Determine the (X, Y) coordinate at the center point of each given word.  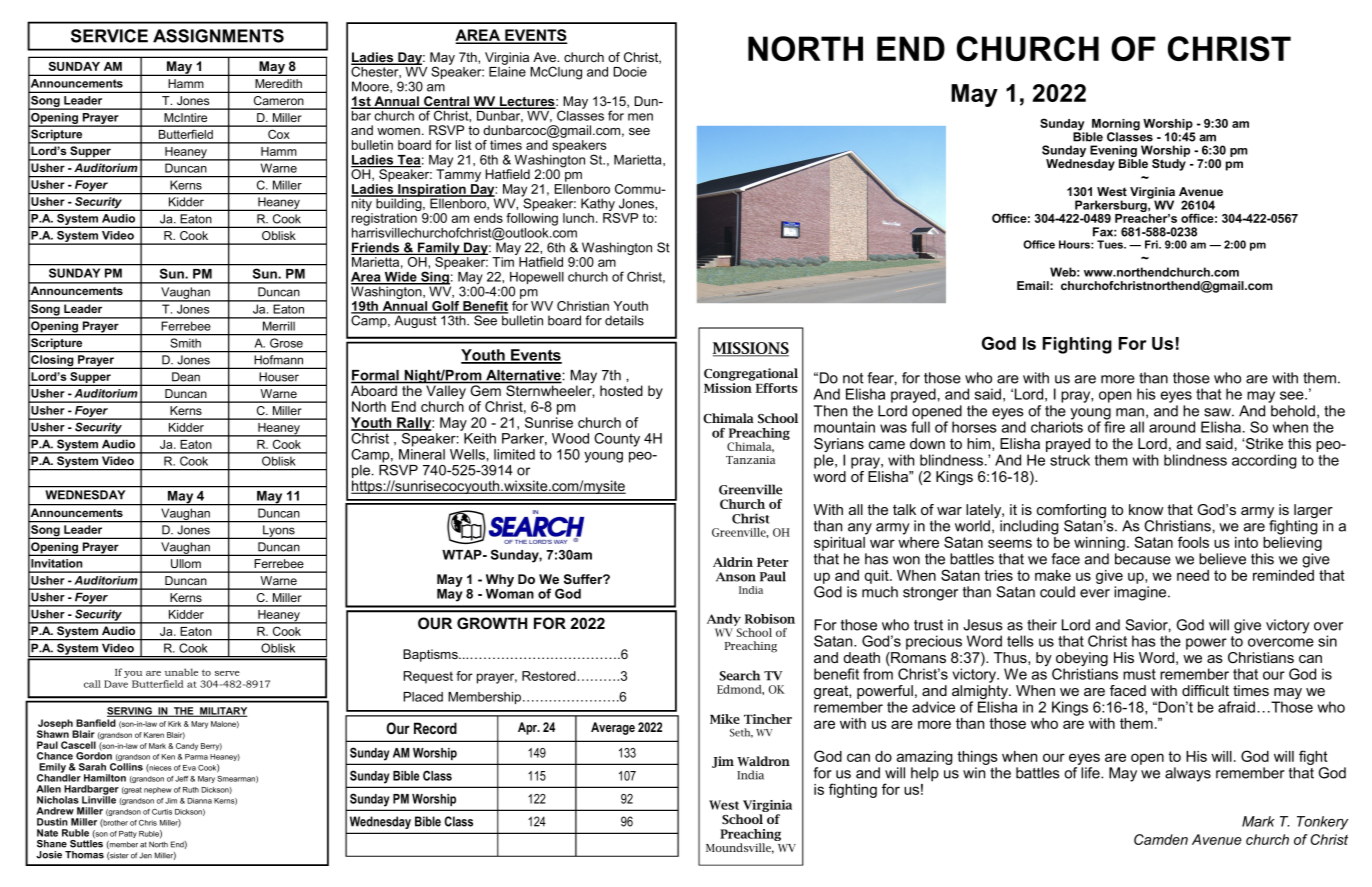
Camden (1161, 839)
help (925, 774)
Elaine (507, 70)
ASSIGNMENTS (218, 36)
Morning (1116, 126)
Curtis (162, 812)
